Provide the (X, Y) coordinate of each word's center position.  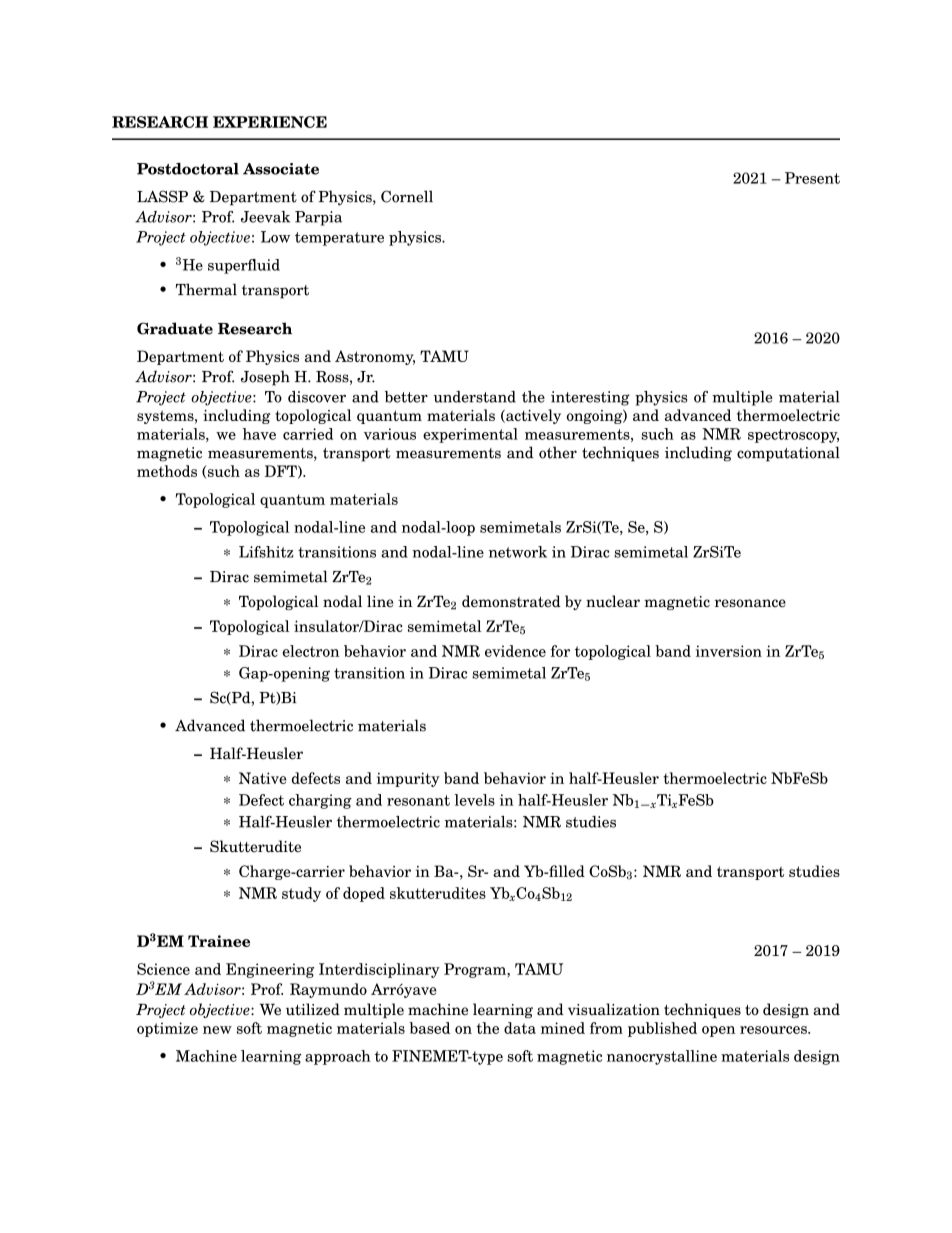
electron (311, 651)
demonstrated (511, 601)
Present (812, 178)
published (662, 1029)
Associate (281, 169)
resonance (750, 603)
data (520, 1028)
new (217, 1030)
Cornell (407, 196)
